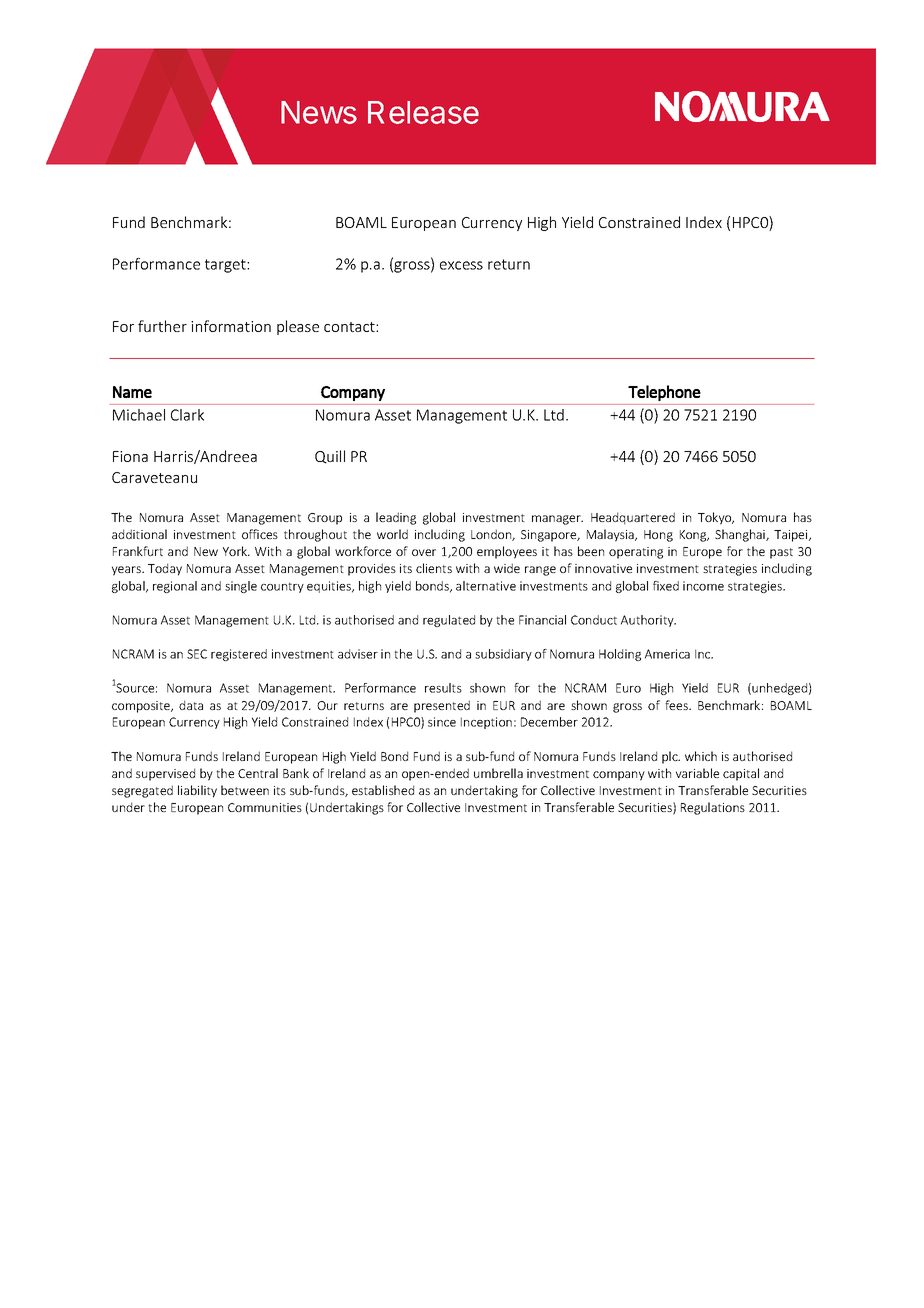 The image size is (924, 1308). Describe the element at coordinates (197, 791) in the screenshot. I see `liability` at that location.
